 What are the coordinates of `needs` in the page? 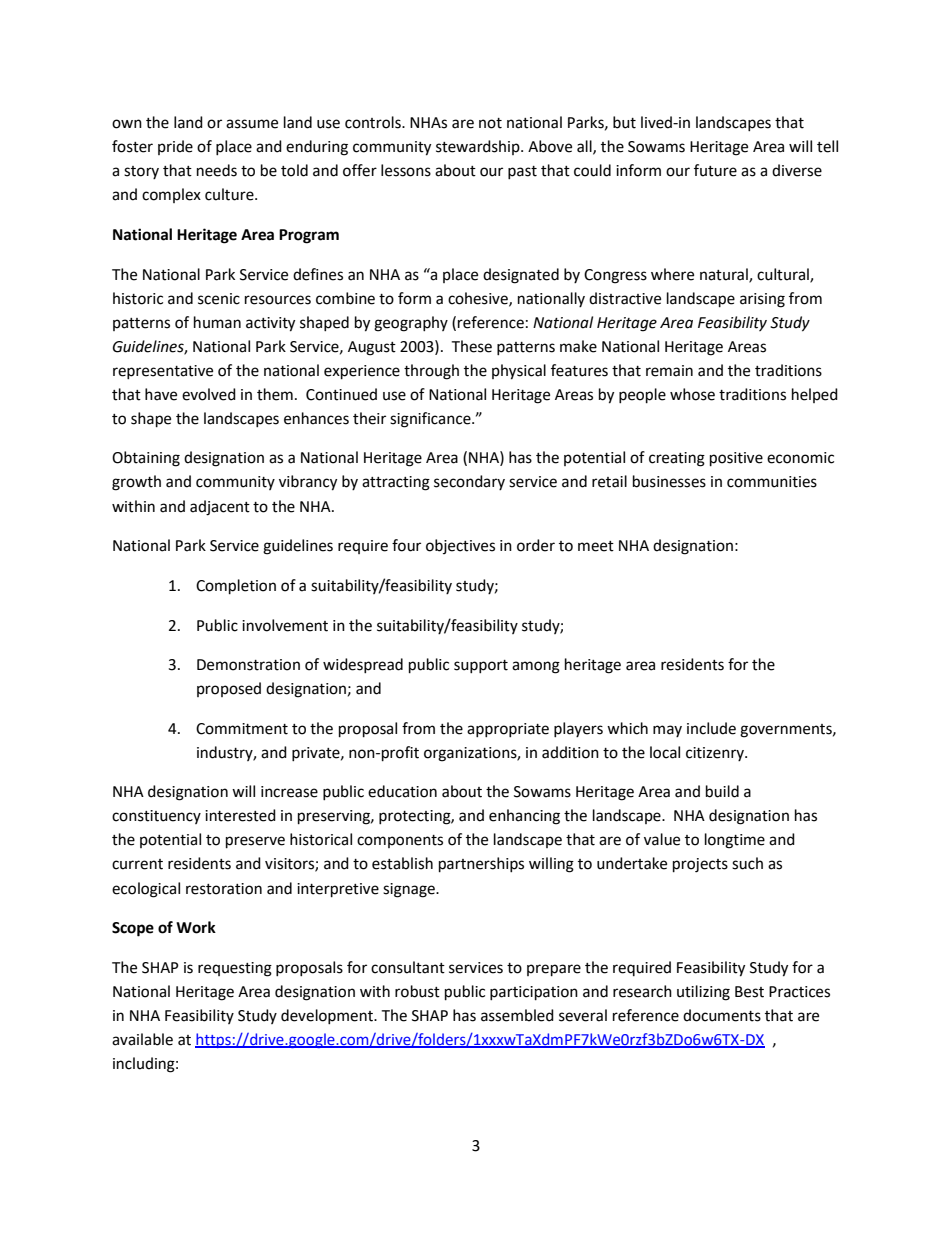 It's located at (217, 170).
